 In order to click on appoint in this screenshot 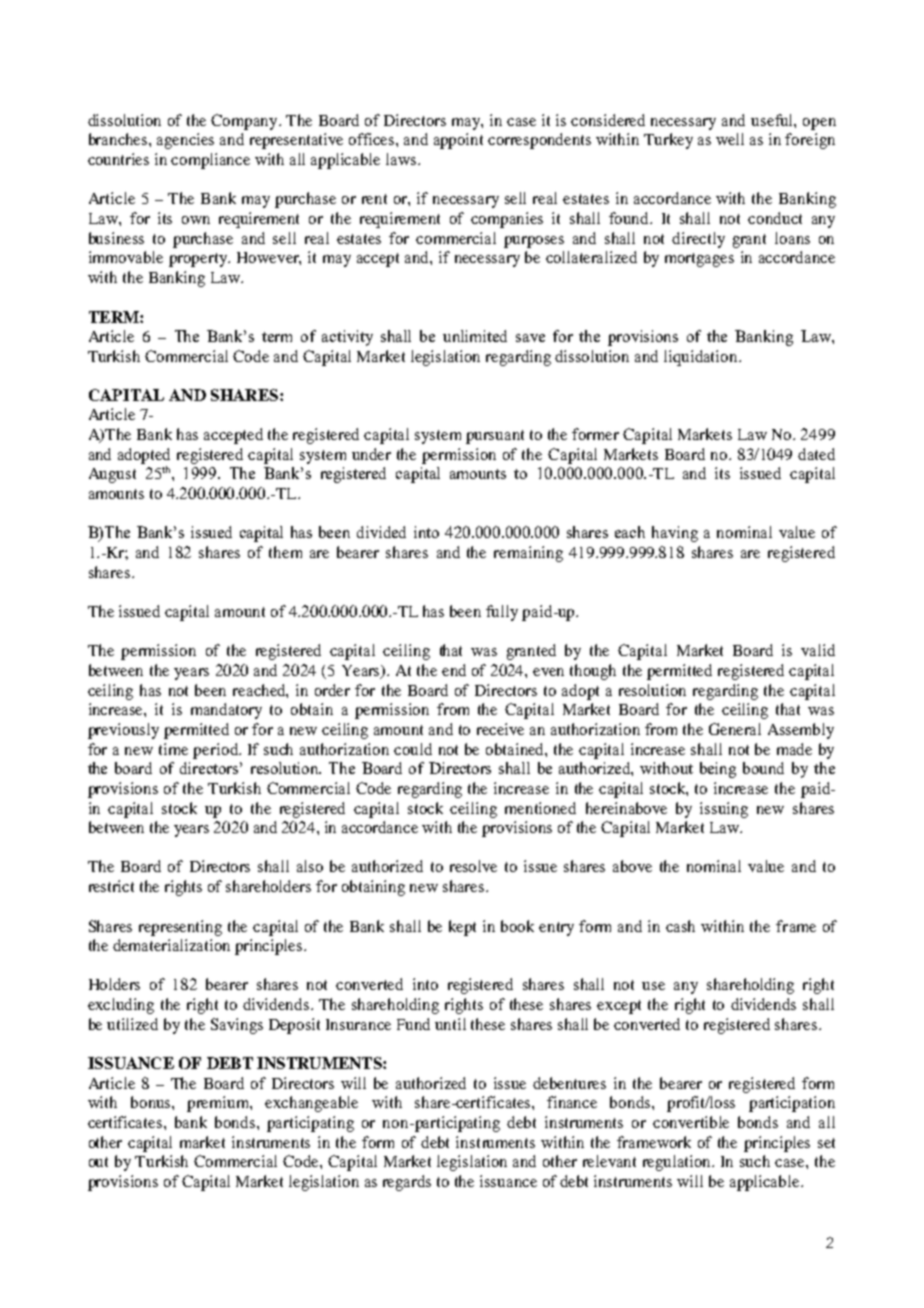, I will do `click(458, 141)`.
